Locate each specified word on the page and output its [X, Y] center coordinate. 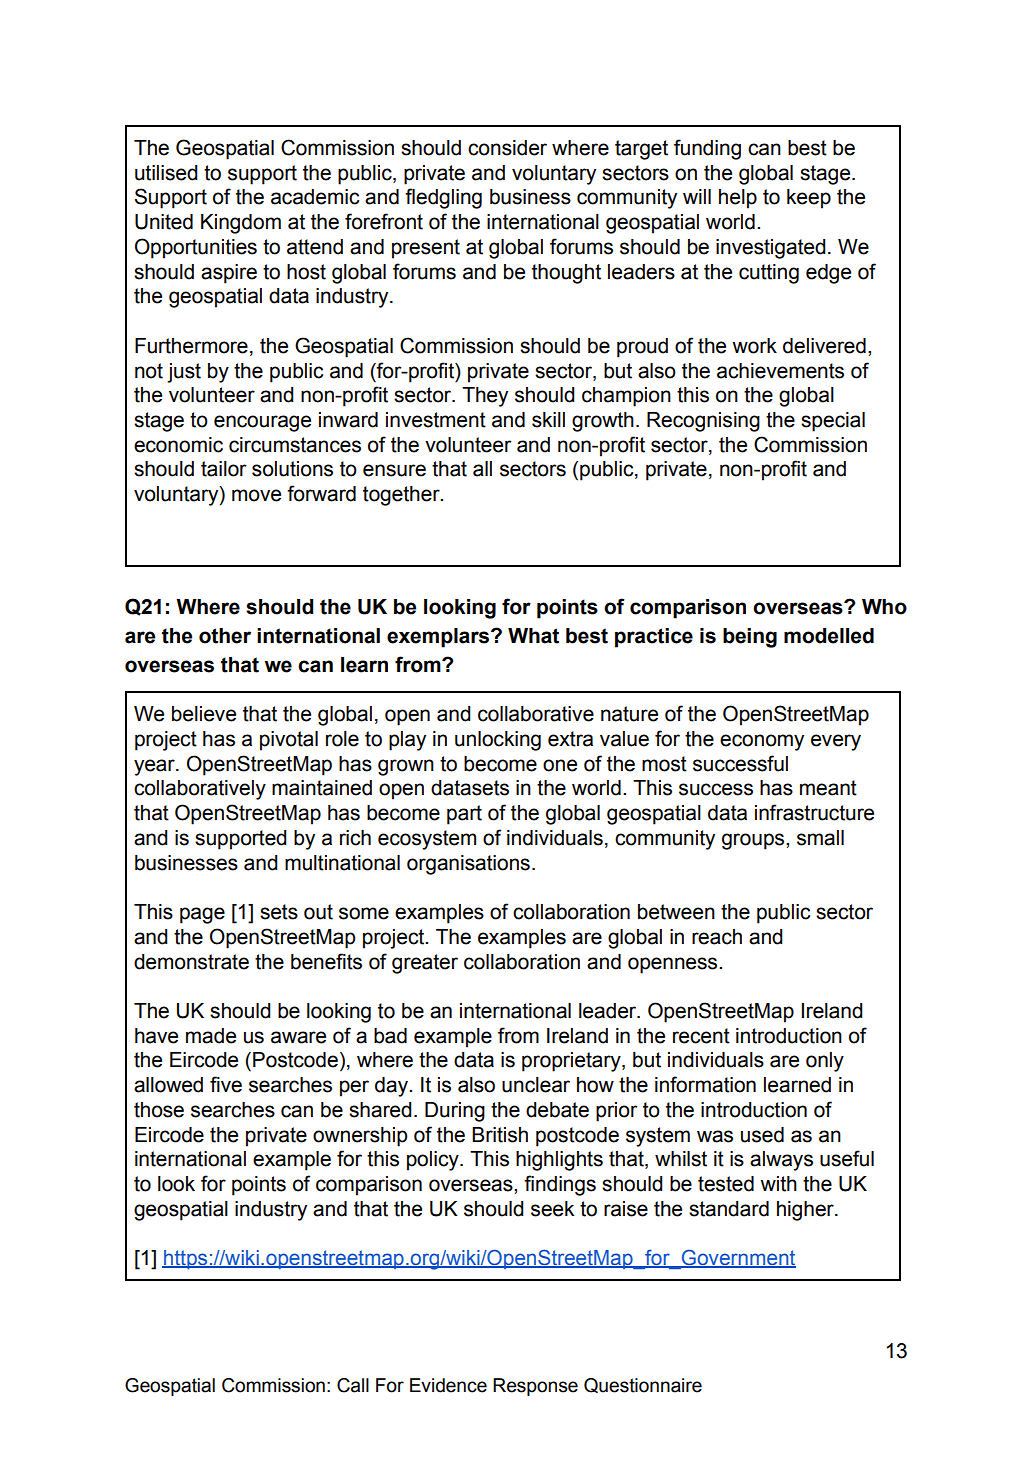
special [833, 422]
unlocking [498, 741]
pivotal [289, 741]
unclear [536, 1085]
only [825, 1062]
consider [507, 148]
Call [353, 1385]
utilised [166, 173]
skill [548, 420]
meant [828, 788]
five [226, 1084]
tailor [223, 469]
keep [809, 199]
